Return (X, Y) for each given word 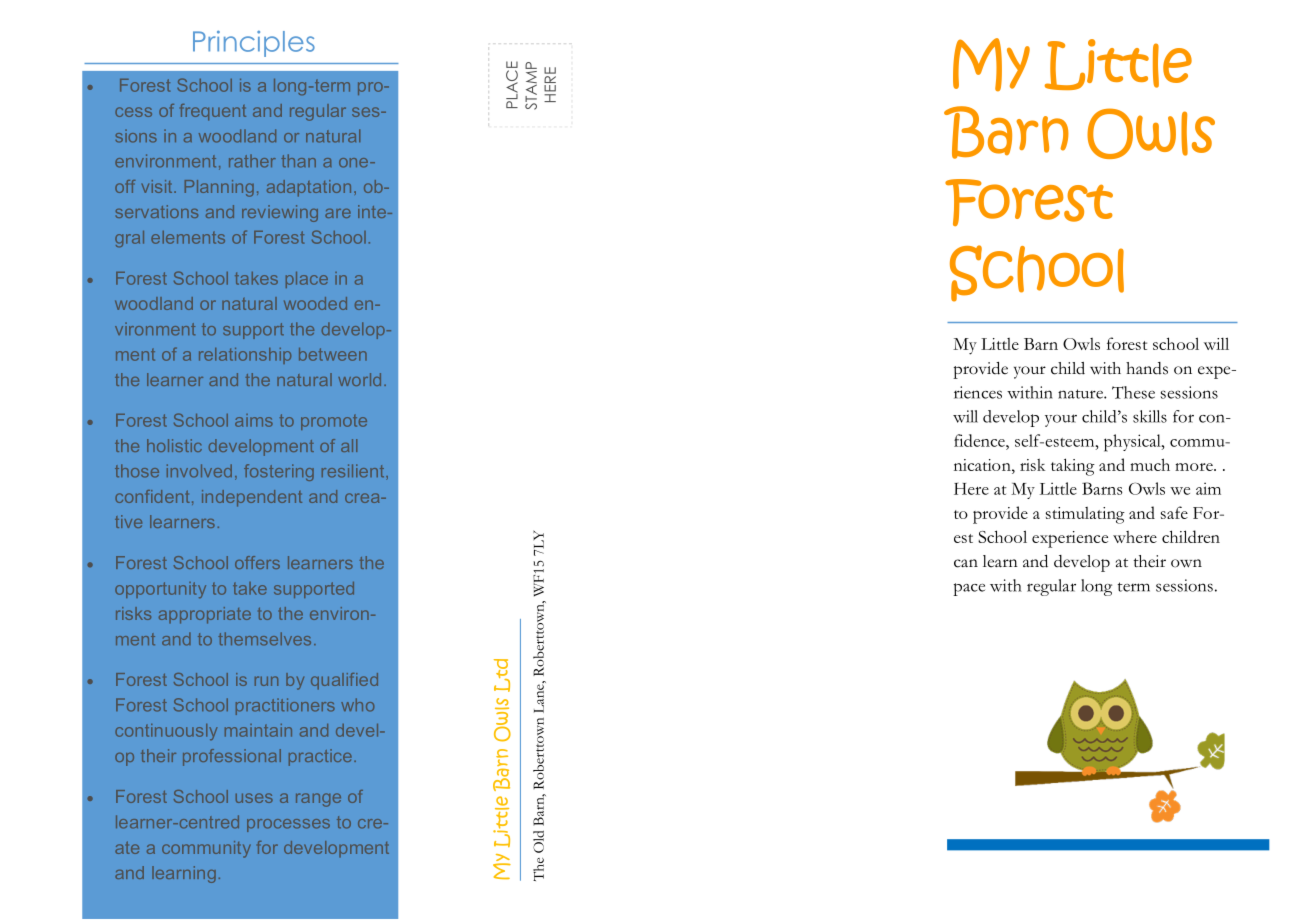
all (349, 445)
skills (1150, 416)
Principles (254, 43)
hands (1147, 368)
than (298, 161)
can (966, 563)
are (338, 213)
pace (969, 589)
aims (254, 420)
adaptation (309, 188)
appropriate (205, 615)
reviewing (280, 213)
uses (254, 798)
